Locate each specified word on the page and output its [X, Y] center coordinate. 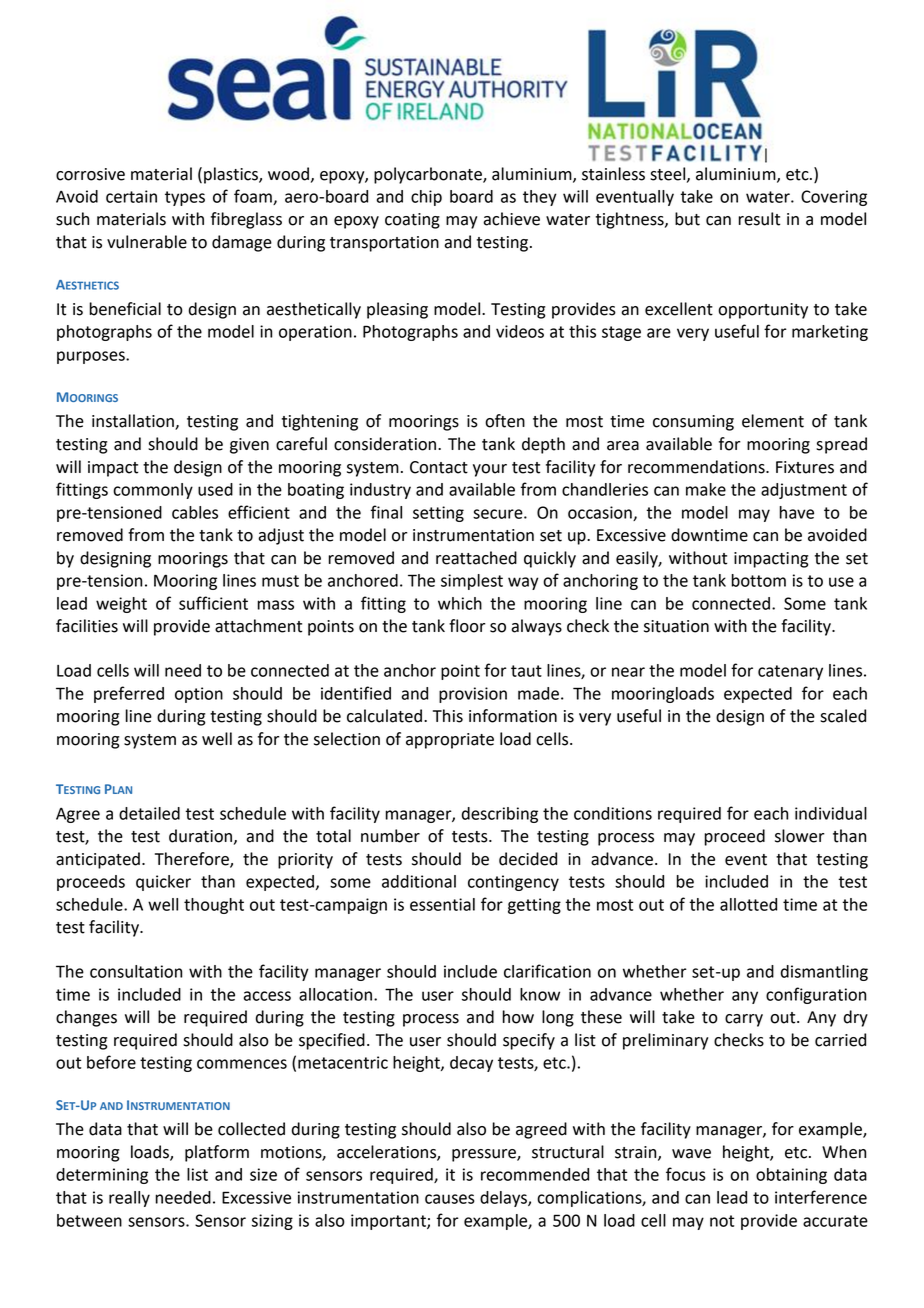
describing [500, 815]
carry [744, 1020]
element [773, 421]
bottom [758, 580]
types [185, 198]
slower [799, 836]
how [518, 1017]
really [129, 1199]
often [505, 421]
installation [134, 422]
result [759, 219]
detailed [149, 813]
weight [121, 605]
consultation [136, 971]
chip [426, 198]
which [460, 603]
